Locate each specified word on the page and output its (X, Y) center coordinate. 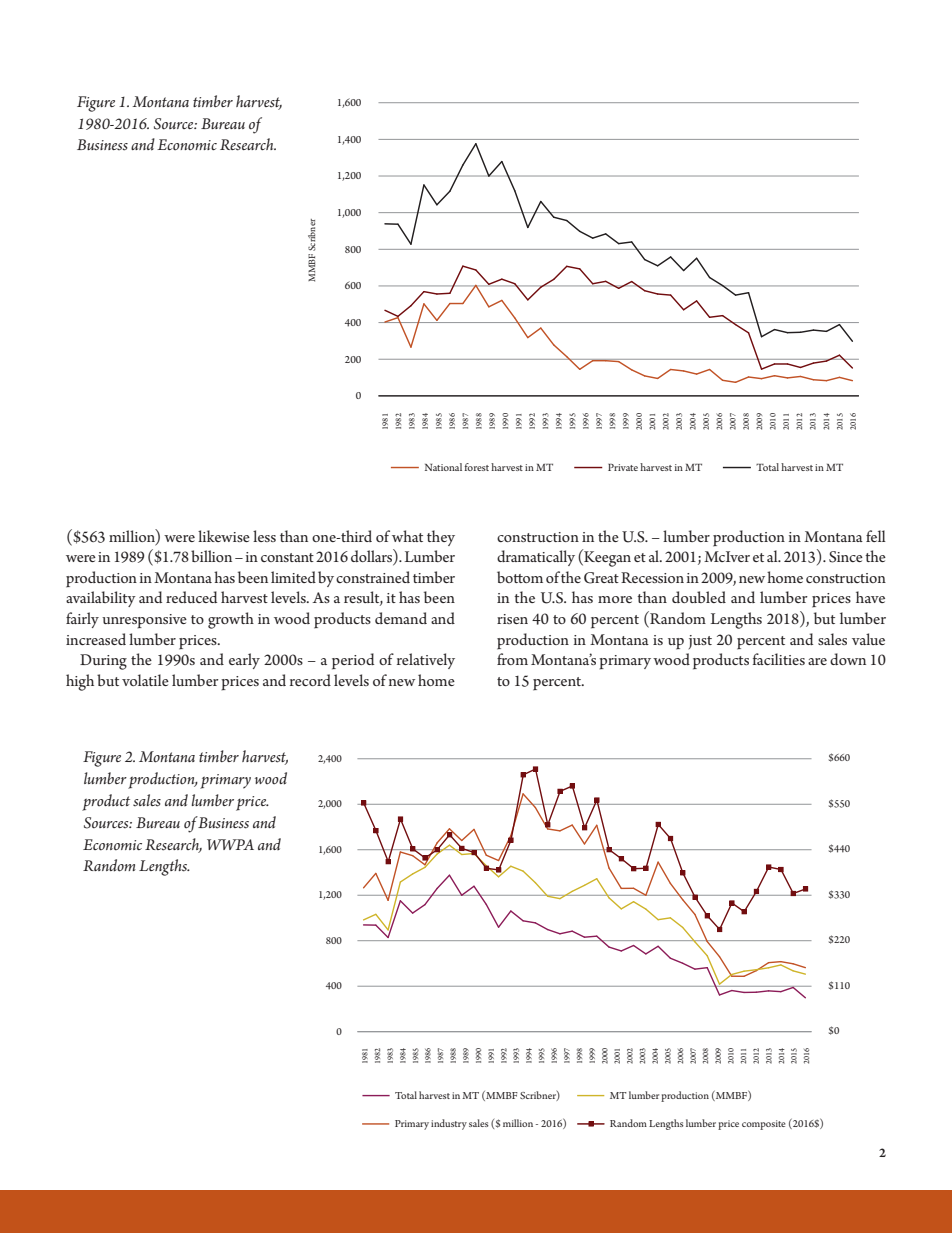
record (310, 680)
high (80, 682)
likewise (224, 536)
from (512, 659)
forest (476, 467)
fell (876, 536)
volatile (145, 680)
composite (764, 1125)
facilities (779, 659)
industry (449, 1124)
